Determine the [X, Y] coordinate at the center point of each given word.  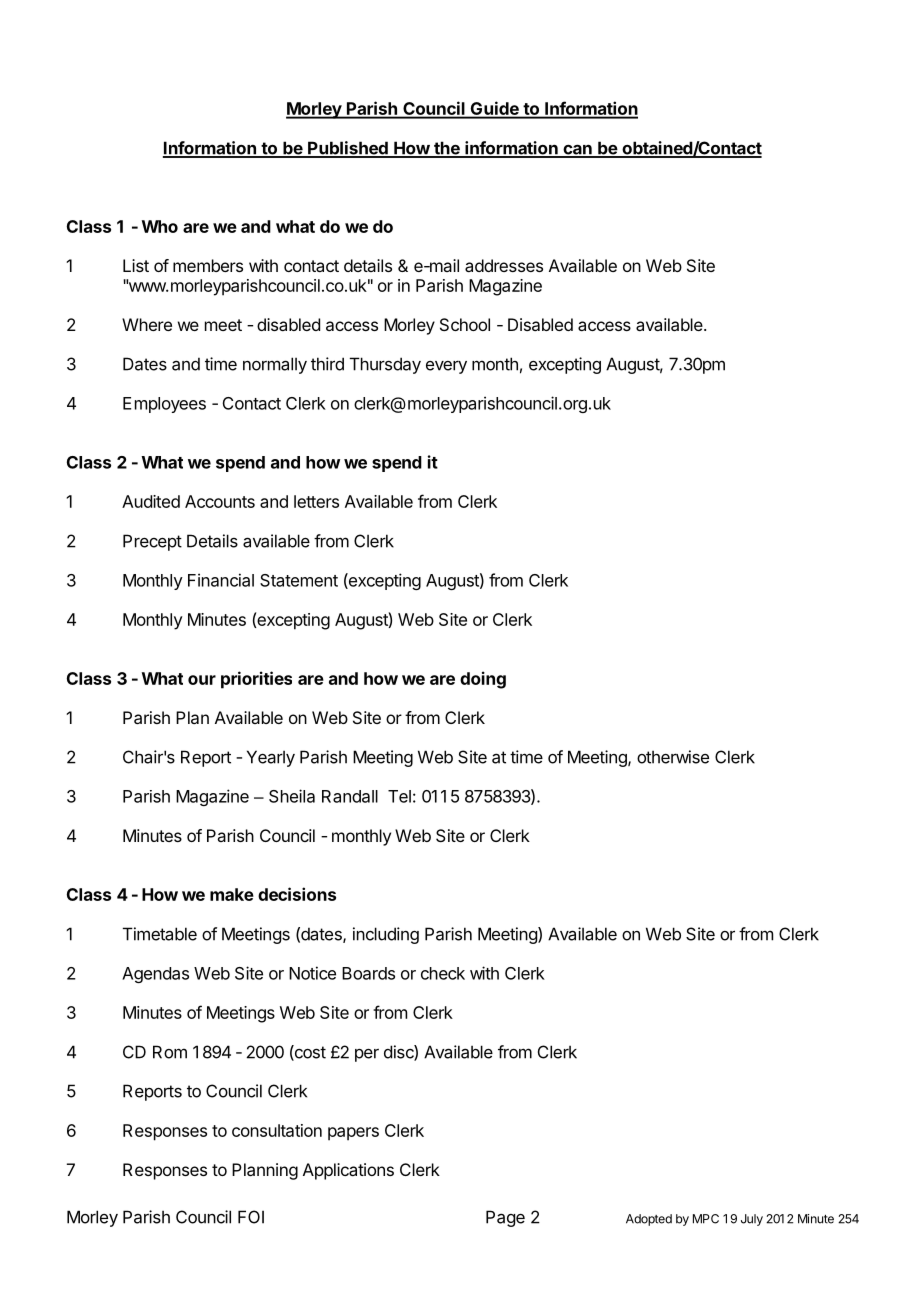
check [443, 973]
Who [160, 226]
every [446, 367]
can [577, 150]
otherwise [673, 757]
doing [483, 680]
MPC [706, 1219]
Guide [494, 109]
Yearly [271, 758]
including [386, 935]
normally [275, 365]
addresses [504, 265]
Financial [221, 580]
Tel [399, 796]
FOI [251, 1217]
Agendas [155, 975]
